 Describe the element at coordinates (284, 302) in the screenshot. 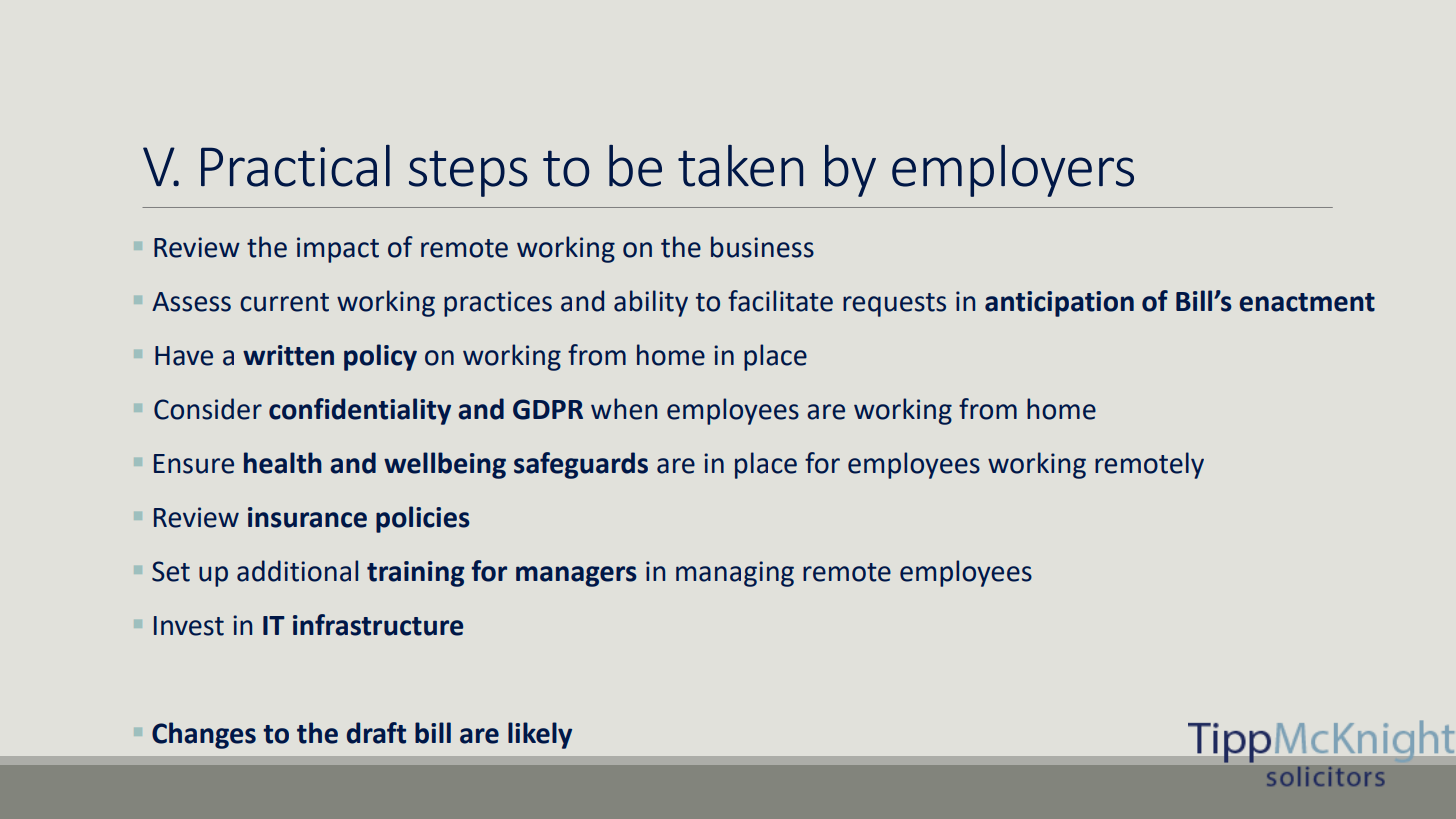

I see `current` at that location.
